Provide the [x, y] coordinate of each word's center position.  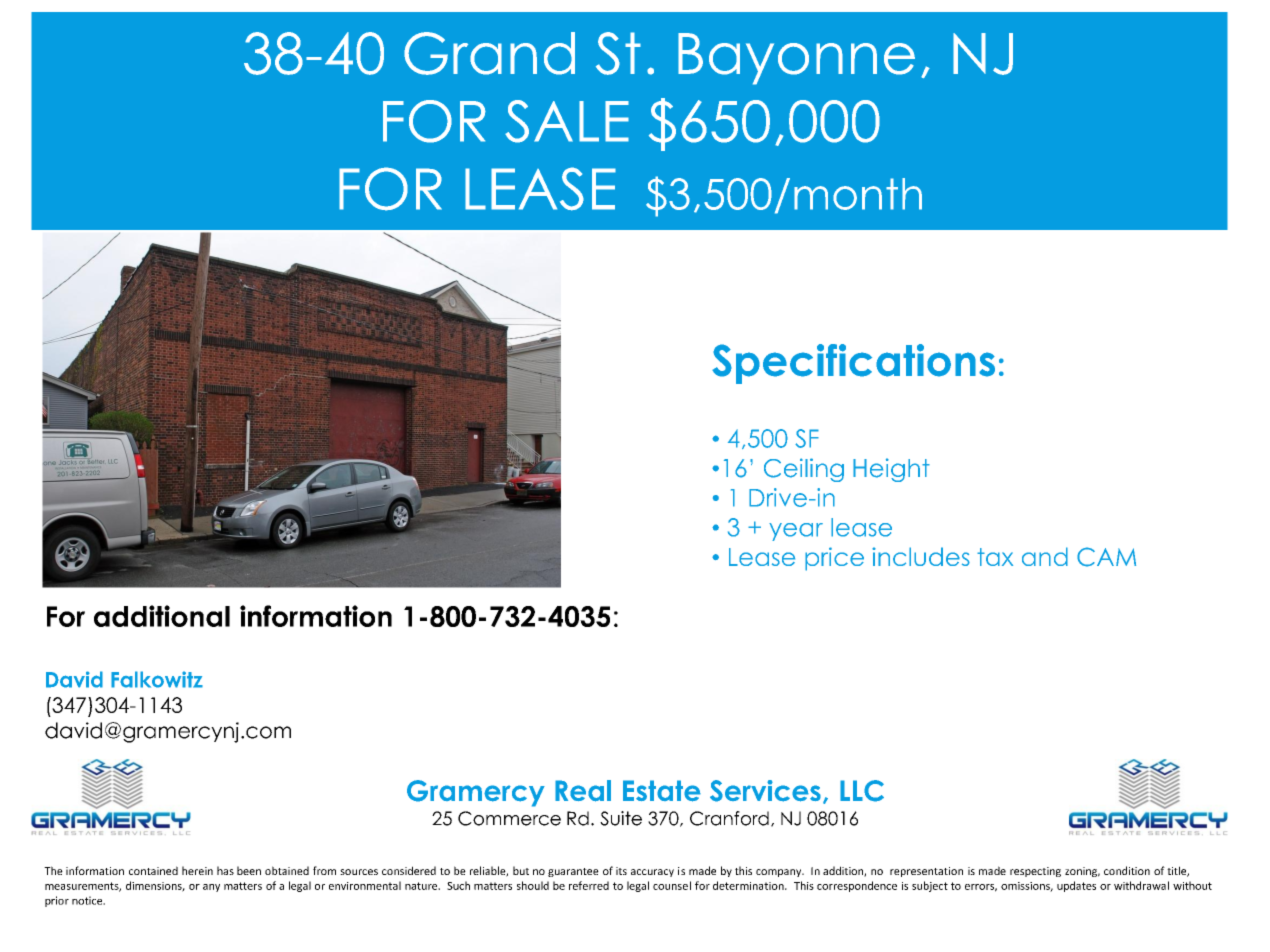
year [796, 532]
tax [995, 557]
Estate [662, 791]
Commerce [509, 818]
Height [891, 470]
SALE [567, 121]
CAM [1106, 557]
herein [197, 870]
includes [921, 556]
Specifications [853, 364]
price [834, 559]
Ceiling [804, 470]
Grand [489, 53]
